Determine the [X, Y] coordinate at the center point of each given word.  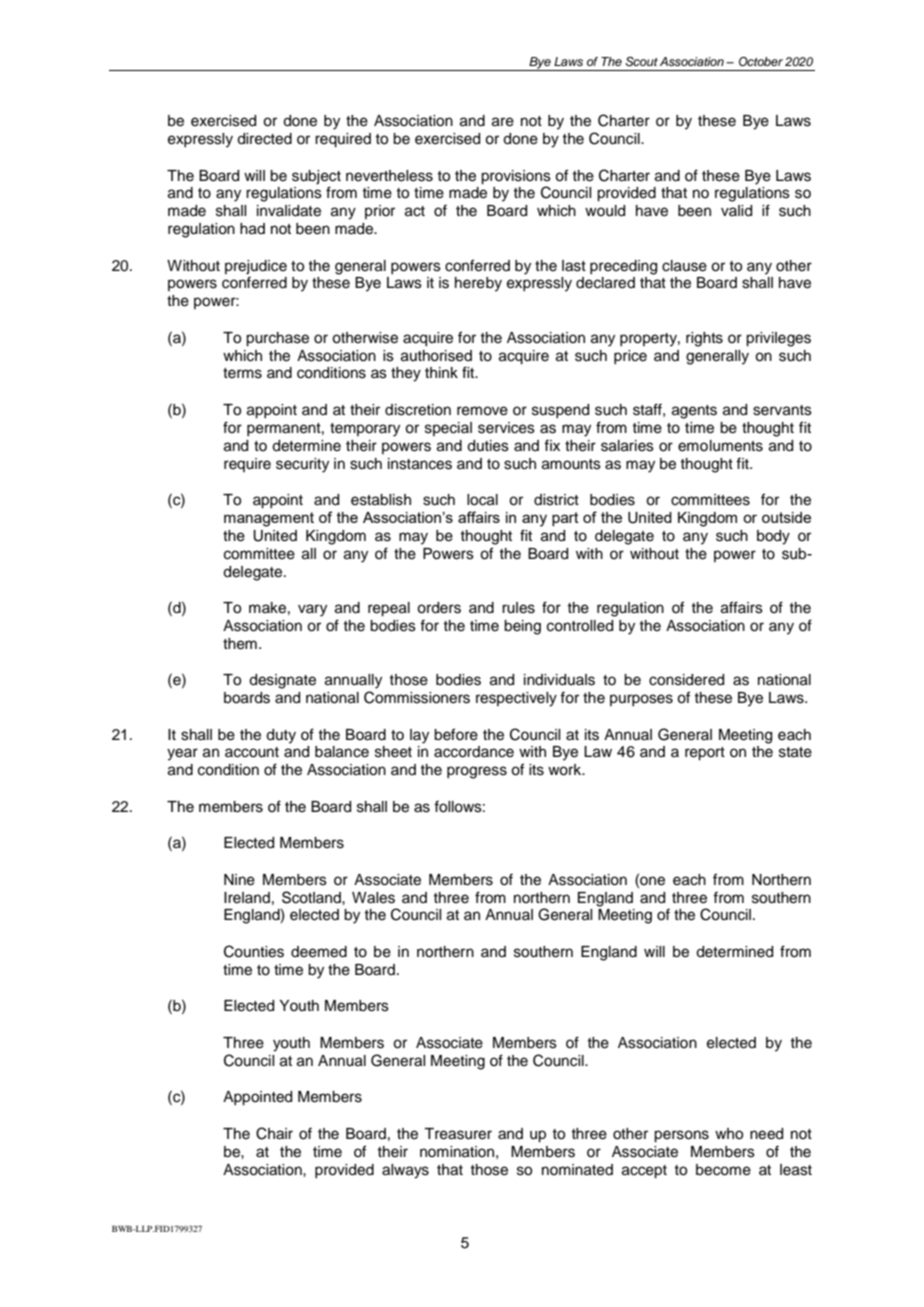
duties [488, 446]
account [252, 752]
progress [477, 772]
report [705, 754]
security [302, 465]
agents [694, 412]
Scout [641, 62]
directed [264, 139]
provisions [516, 177]
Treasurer [458, 1134]
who [729, 1134]
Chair [274, 1133]
